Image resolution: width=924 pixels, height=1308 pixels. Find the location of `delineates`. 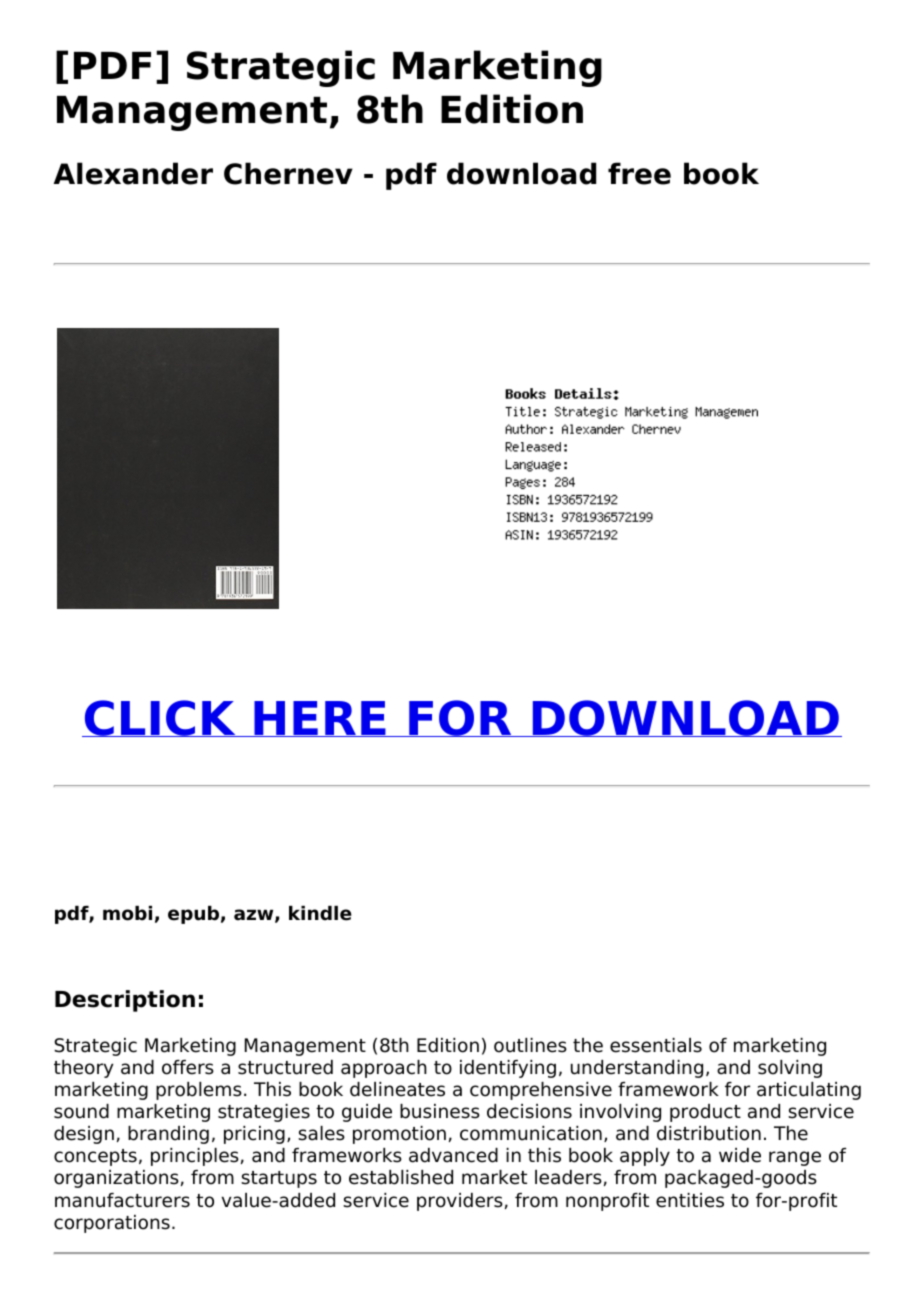

delineates is located at coordinates (397, 1089).
